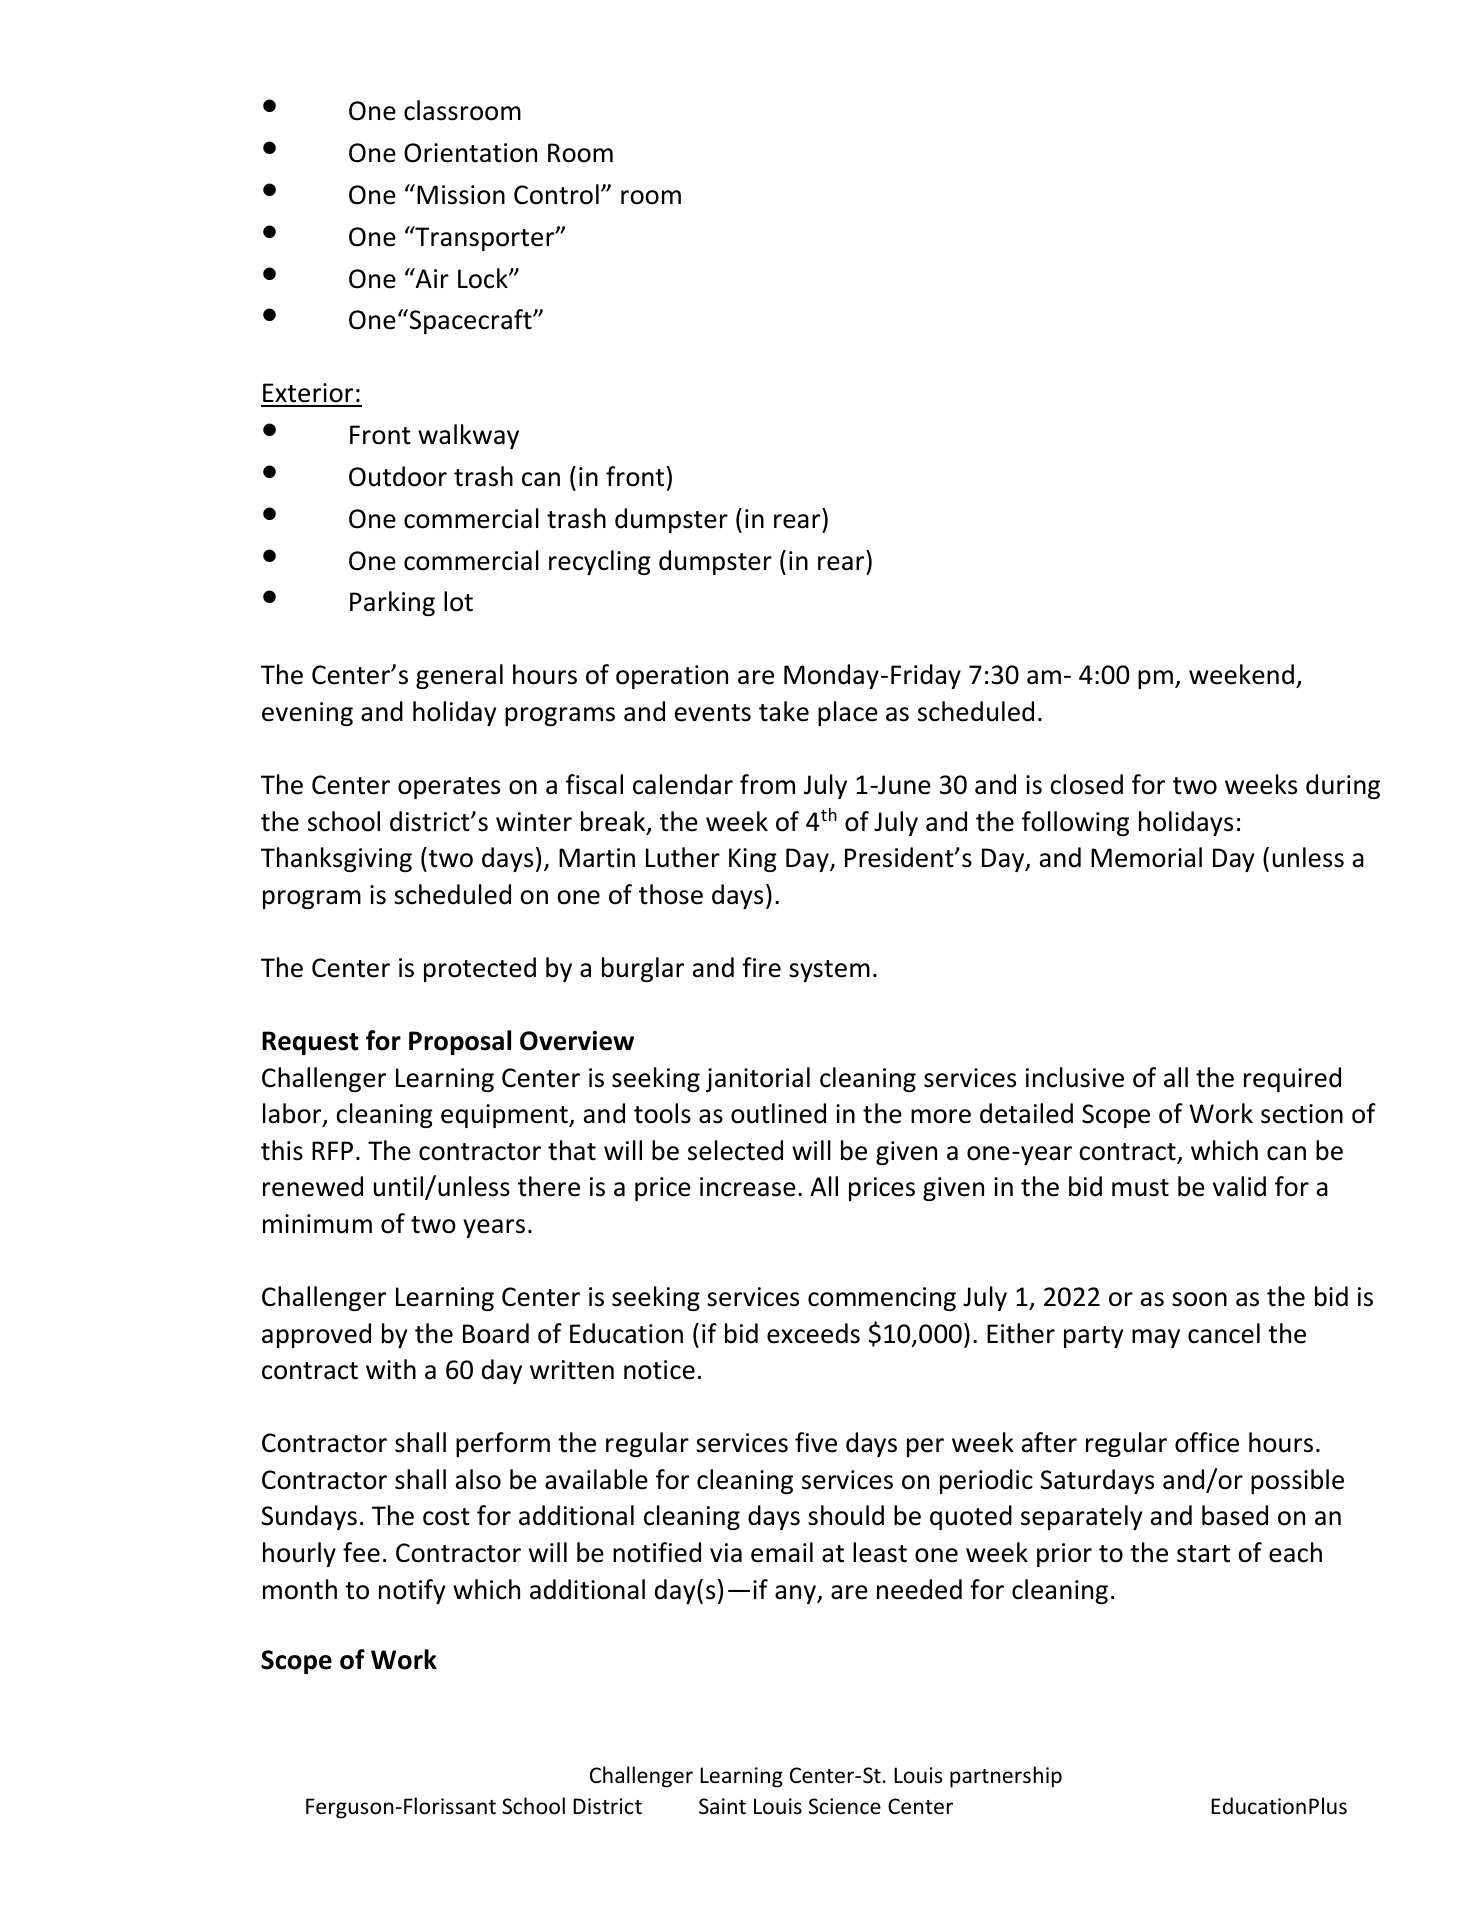 This page has height=1913, width=1478. Describe the element at coordinates (317, 1224) in the page. I see `minimum` at that location.
